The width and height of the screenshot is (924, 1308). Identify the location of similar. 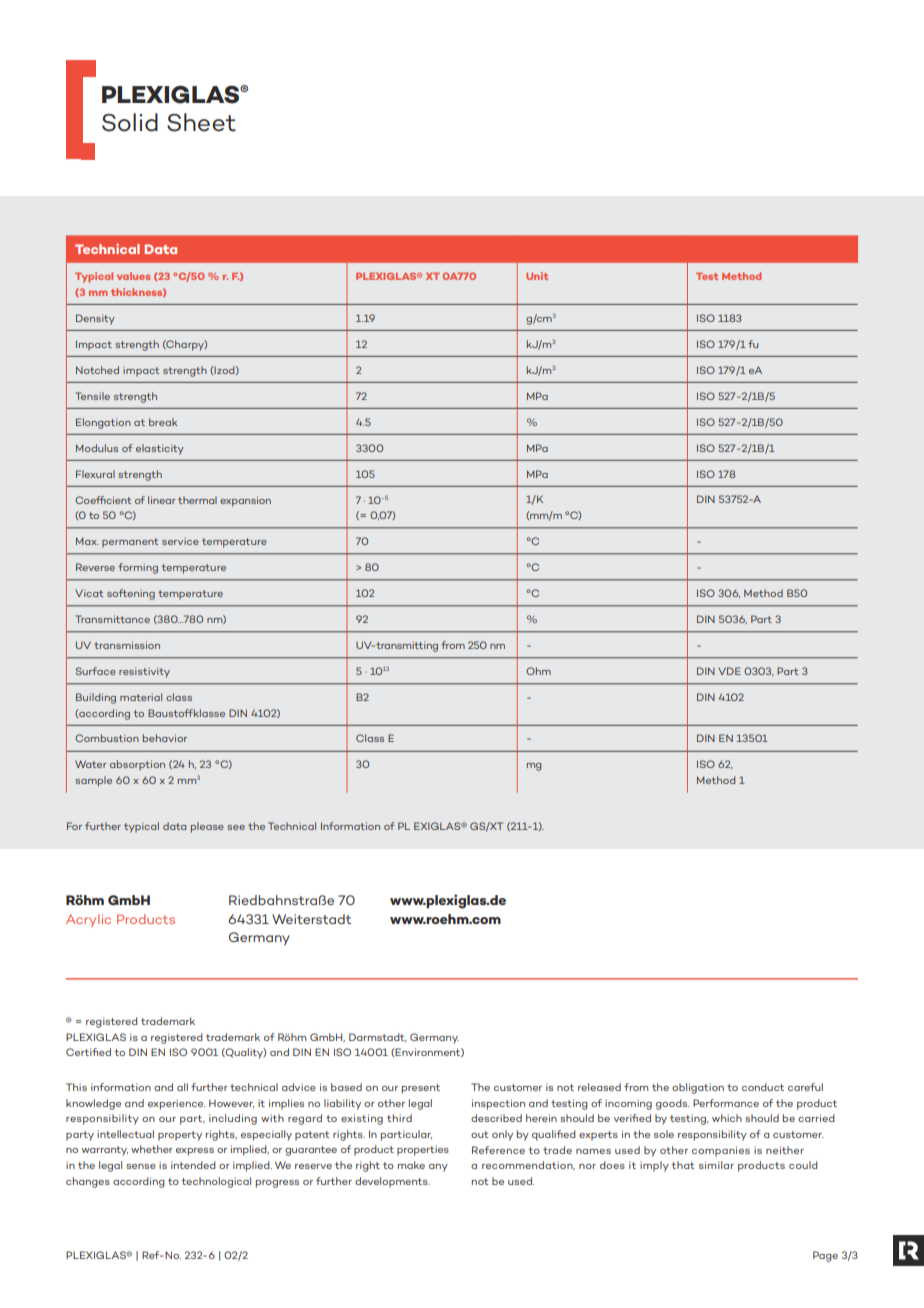
(716, 1165).
